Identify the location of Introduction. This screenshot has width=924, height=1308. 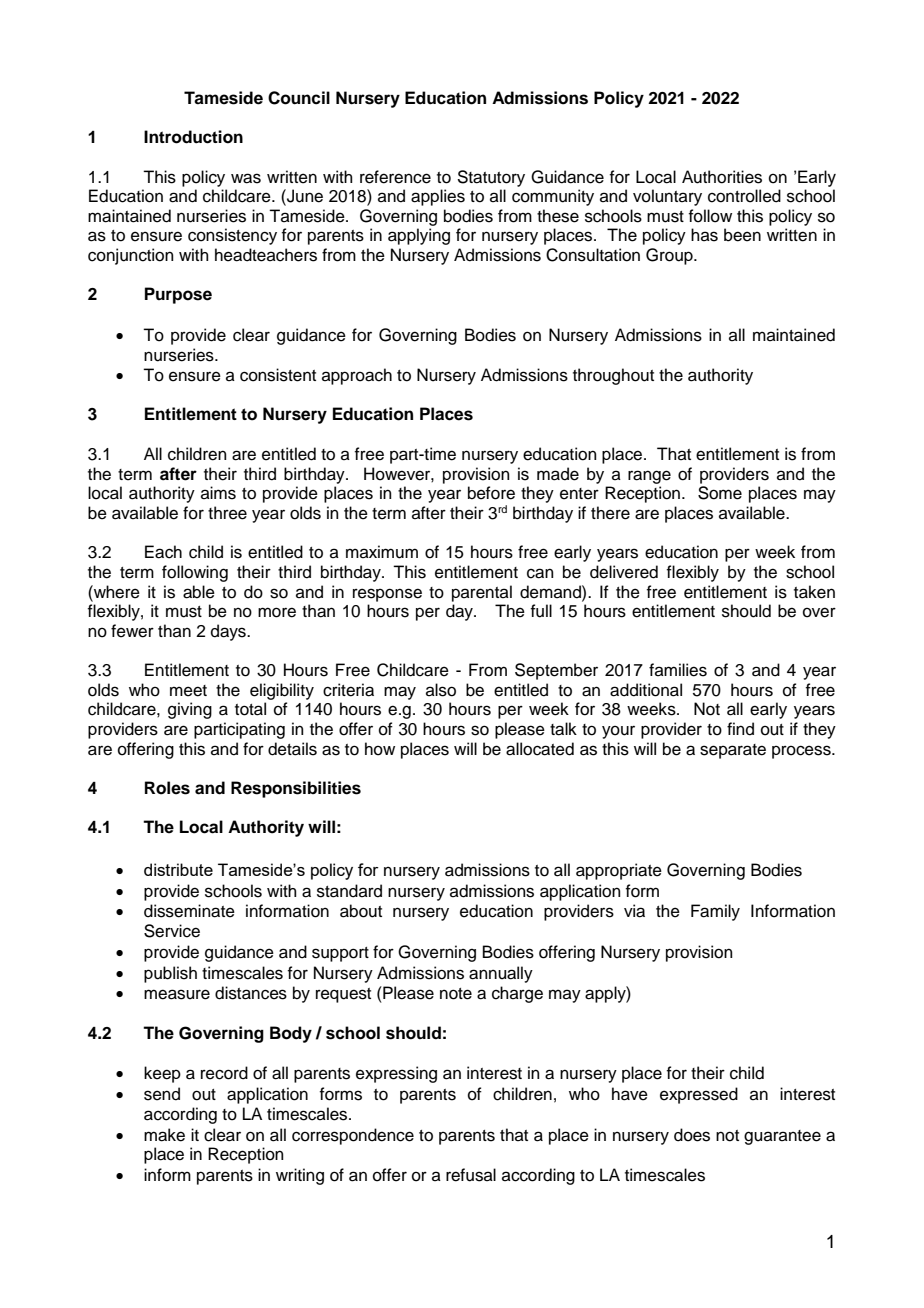
(193, 137).
